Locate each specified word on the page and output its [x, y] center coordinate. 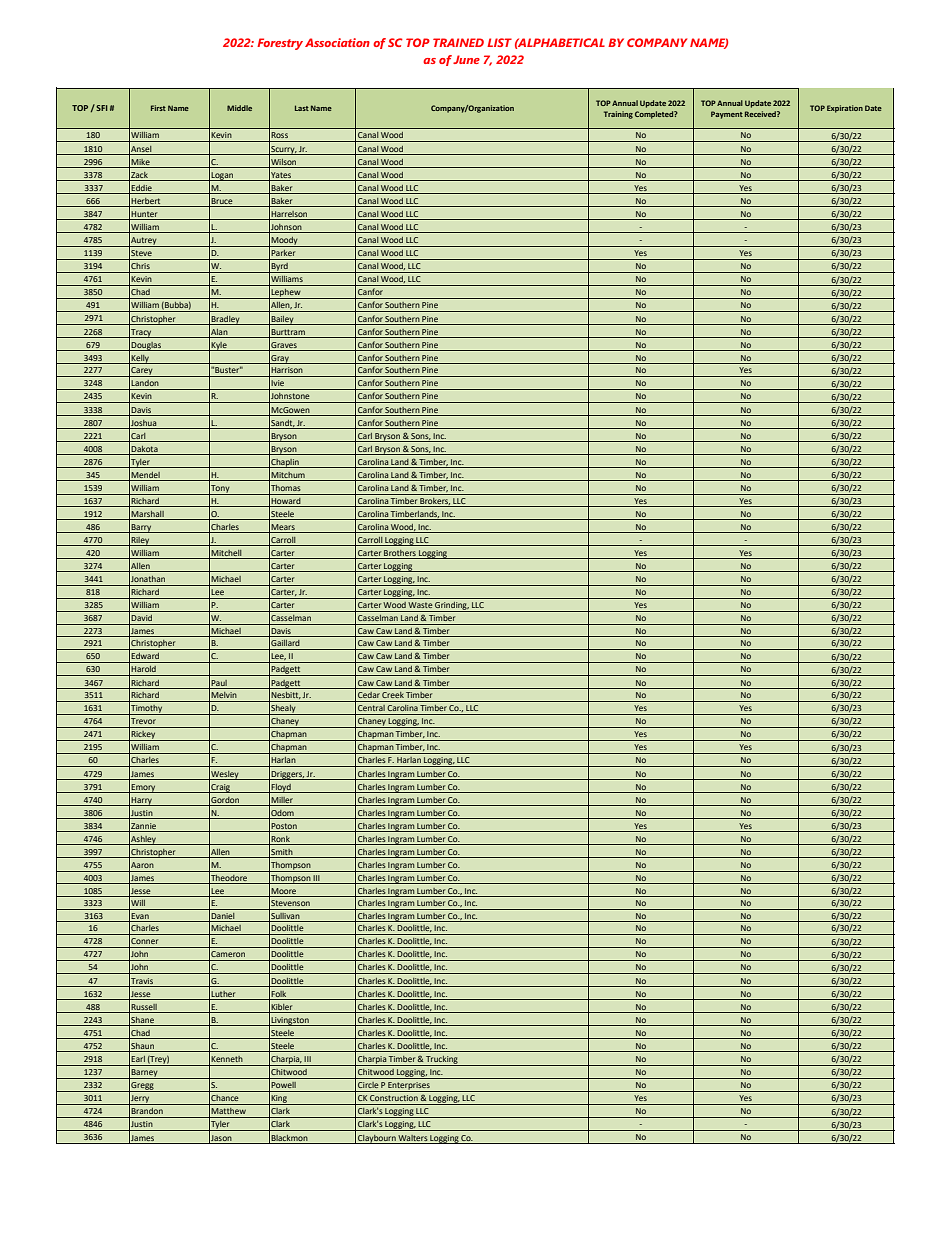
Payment [727, 115]
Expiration [845, 109]
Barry [142, 528]
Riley [141, 541]
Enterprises [409, 1087]
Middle [239, 108]
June [466, 59]
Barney [145, 1074]
